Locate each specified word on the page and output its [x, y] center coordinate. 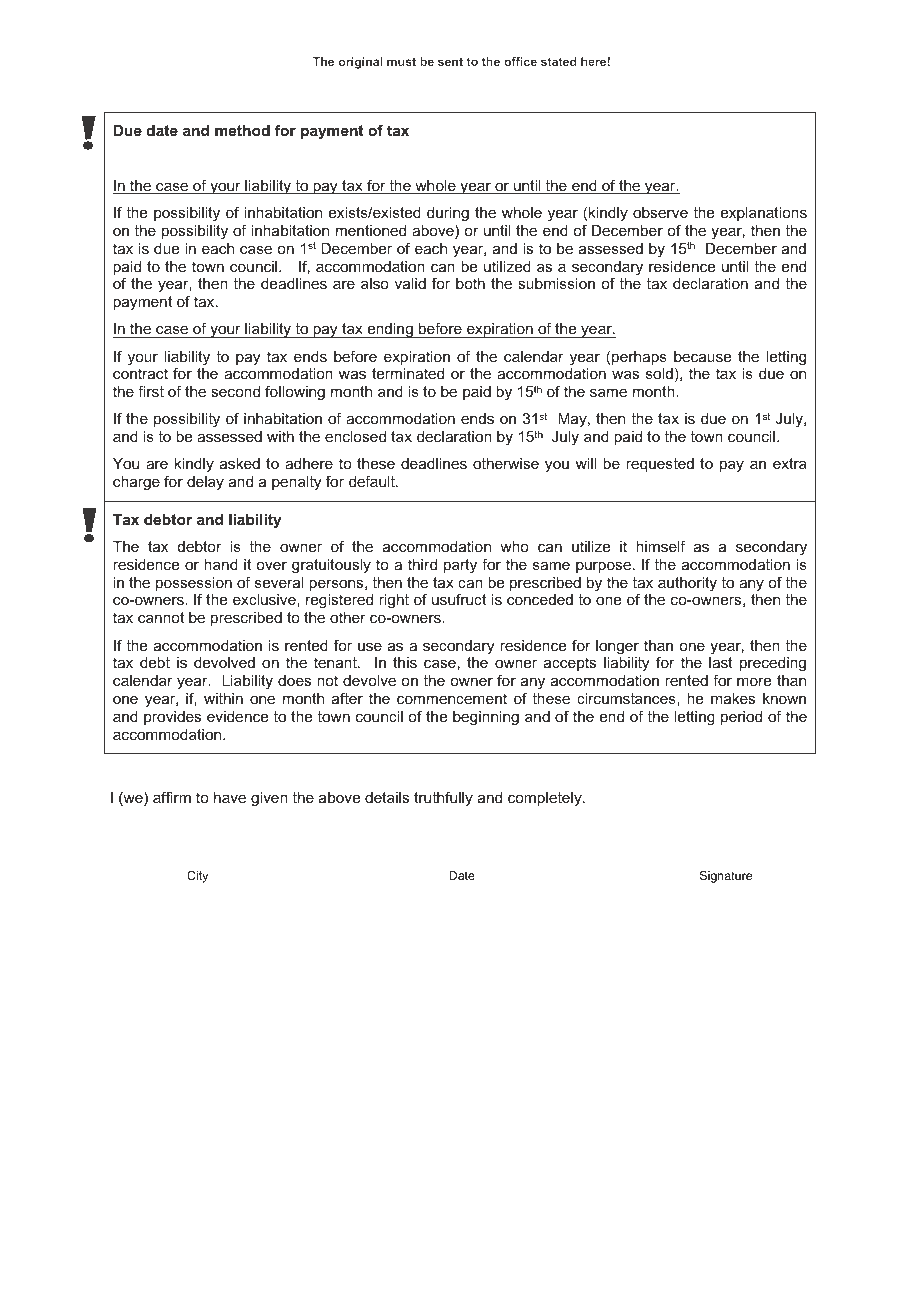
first [151, 391]
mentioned [371, 230]
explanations [764, 214]
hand [221, 564]
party [460, 566]
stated [559, 61]
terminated [408, 373]
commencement [452, 698]
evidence [237, 716]
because [702, 356]
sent [450, 61]
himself [661, 546]
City [198, 875]
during [448, 214]
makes [733, 698]
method [242, 130]
